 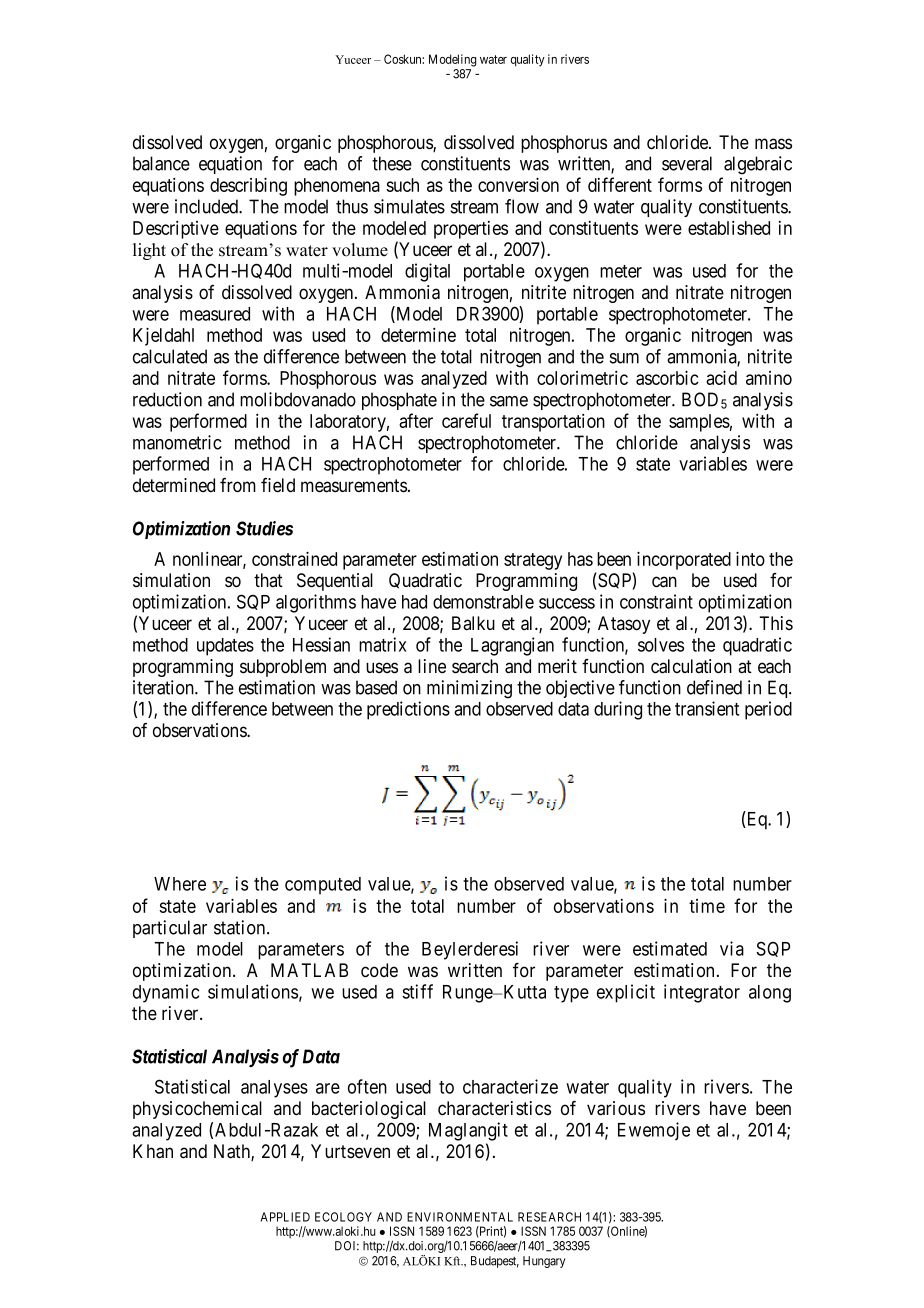 I want to click on ENVIRONMENTAL, so click(x=460, y=1217).
